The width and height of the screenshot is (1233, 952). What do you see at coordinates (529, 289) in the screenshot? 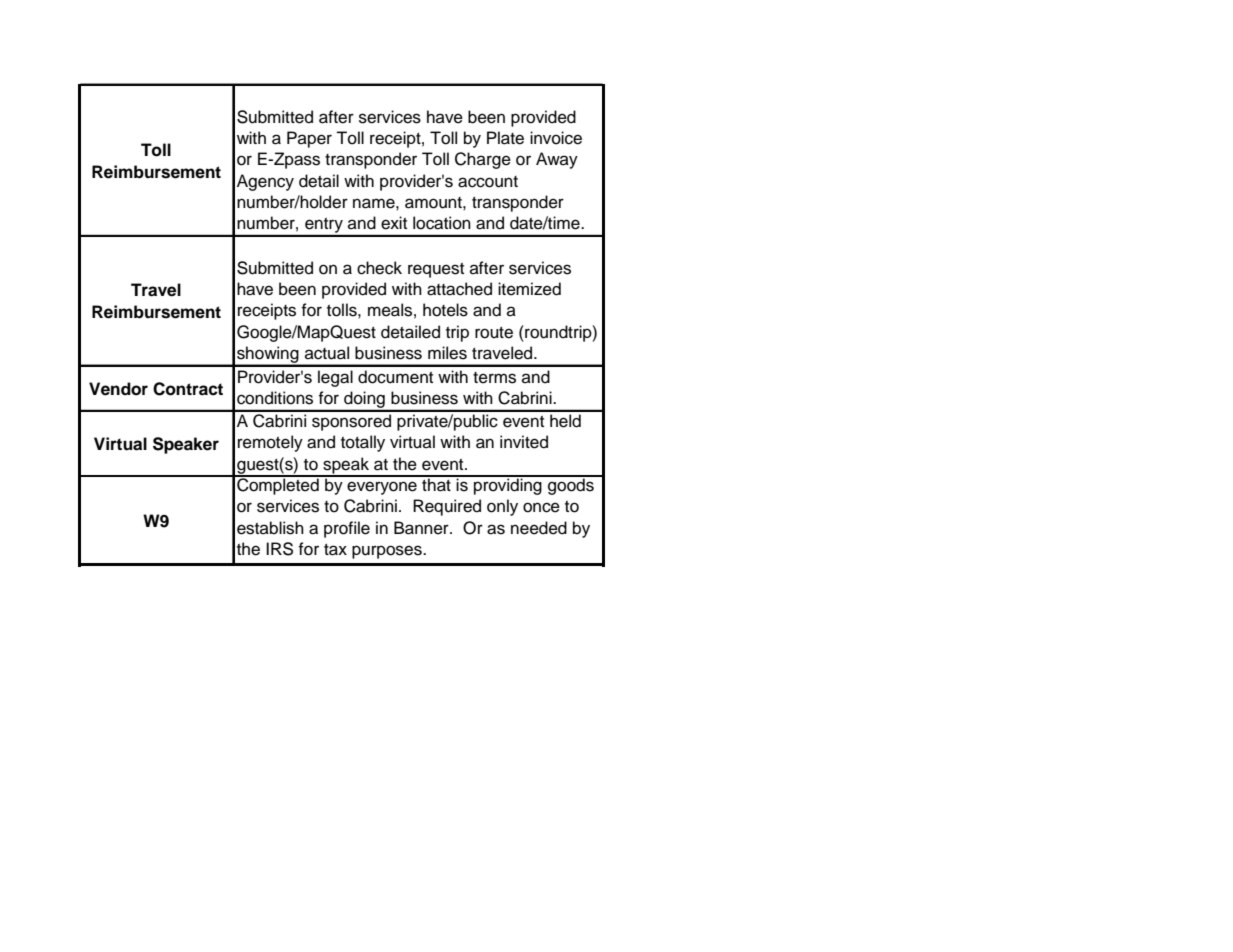
I see `itemized` at bounding box center [529, 289].
